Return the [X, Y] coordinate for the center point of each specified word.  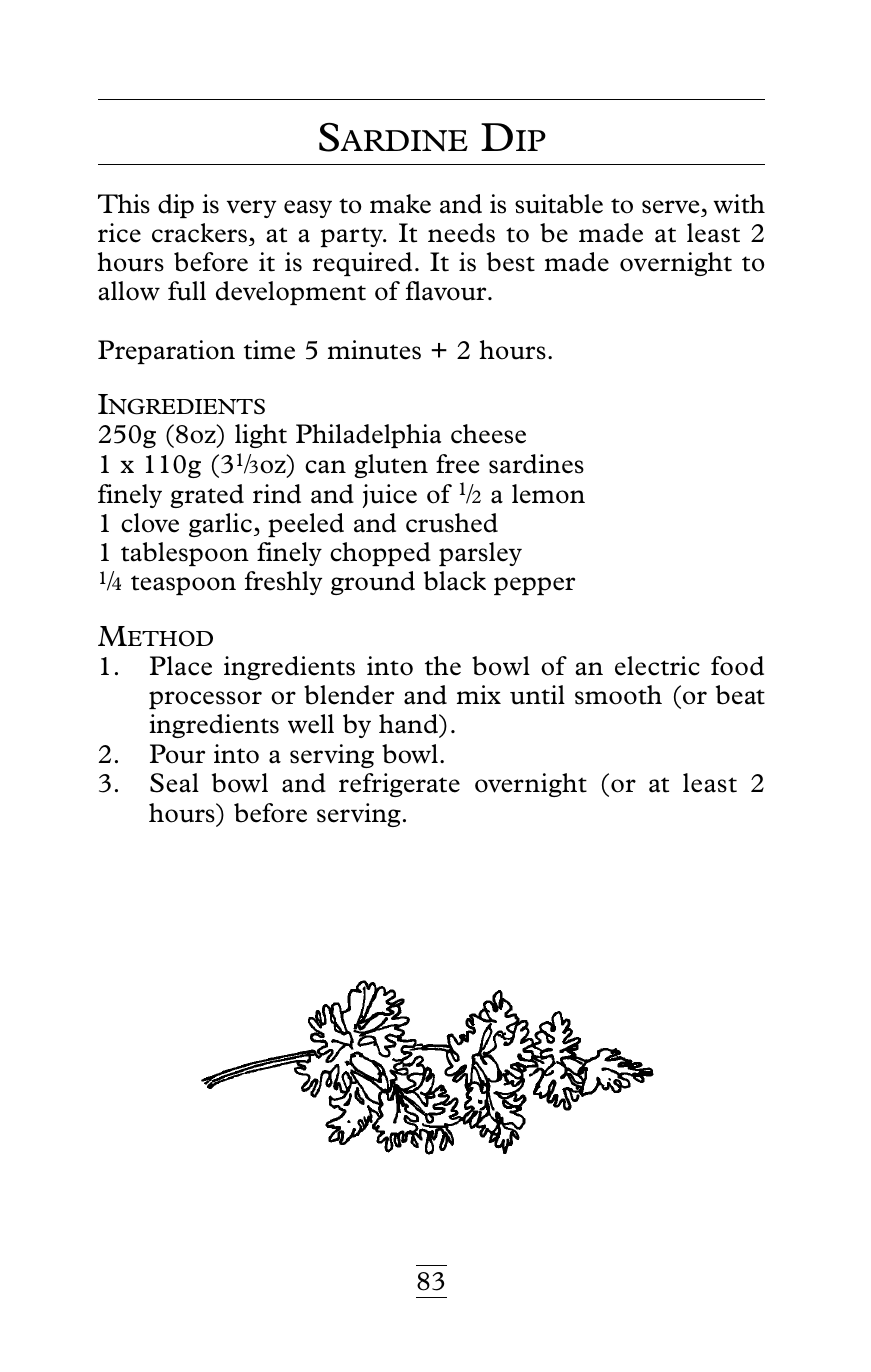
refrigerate [399, 785]
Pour [177, 754]
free [457, 464]
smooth [618, 695]
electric [657, 666]
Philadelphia [368, 436]
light [261, 436]
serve [670, 207]
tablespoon [185, 554]
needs [461, 233]
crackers [199, 233]
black [455, 581]
